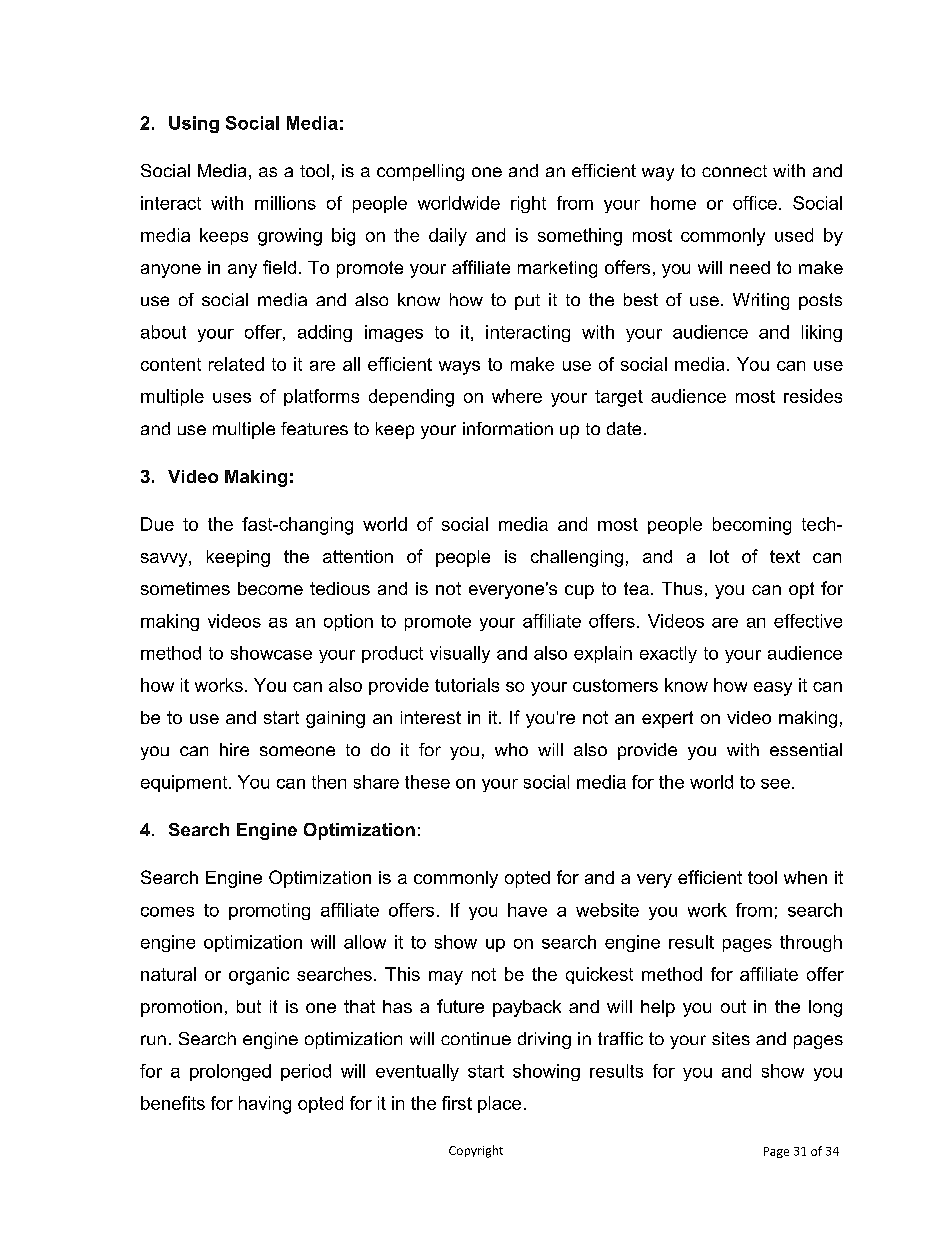  What do you see at coordinates (265, 1105) in the page?
I see `having` at bounding box center [265, 1105].
